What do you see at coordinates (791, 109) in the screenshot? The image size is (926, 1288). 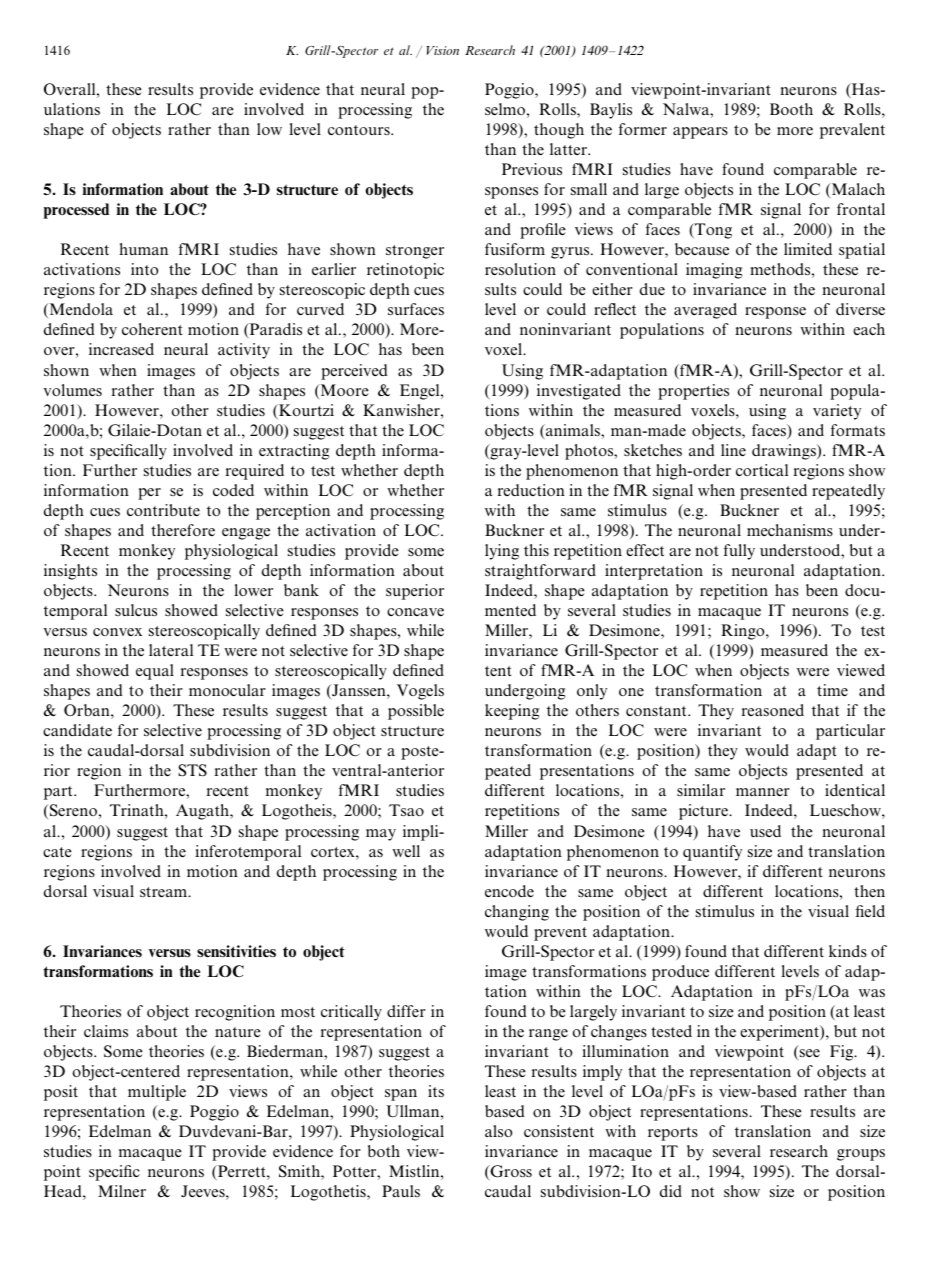 I see `Booth` at bounding box center [791, 109].
